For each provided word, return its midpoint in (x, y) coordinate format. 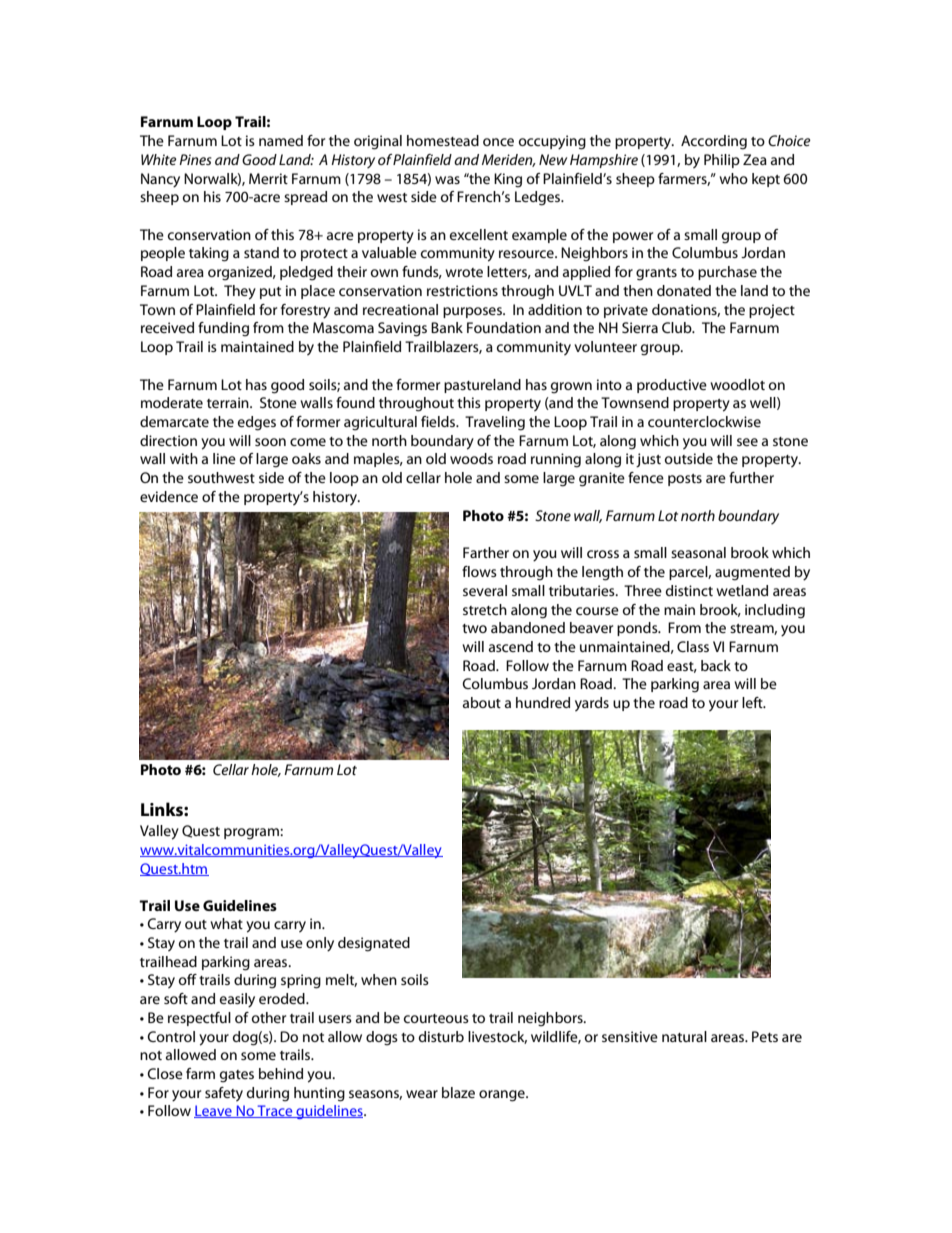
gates (237, 1076)
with (184, 458)
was (447, 180)
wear (422, 1094)
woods (471, 458)
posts (685, 480)
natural (684, 1036)
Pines (195, 159)
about (482, 702)
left (753, 702)
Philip (722, 161)
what (226, 923)
